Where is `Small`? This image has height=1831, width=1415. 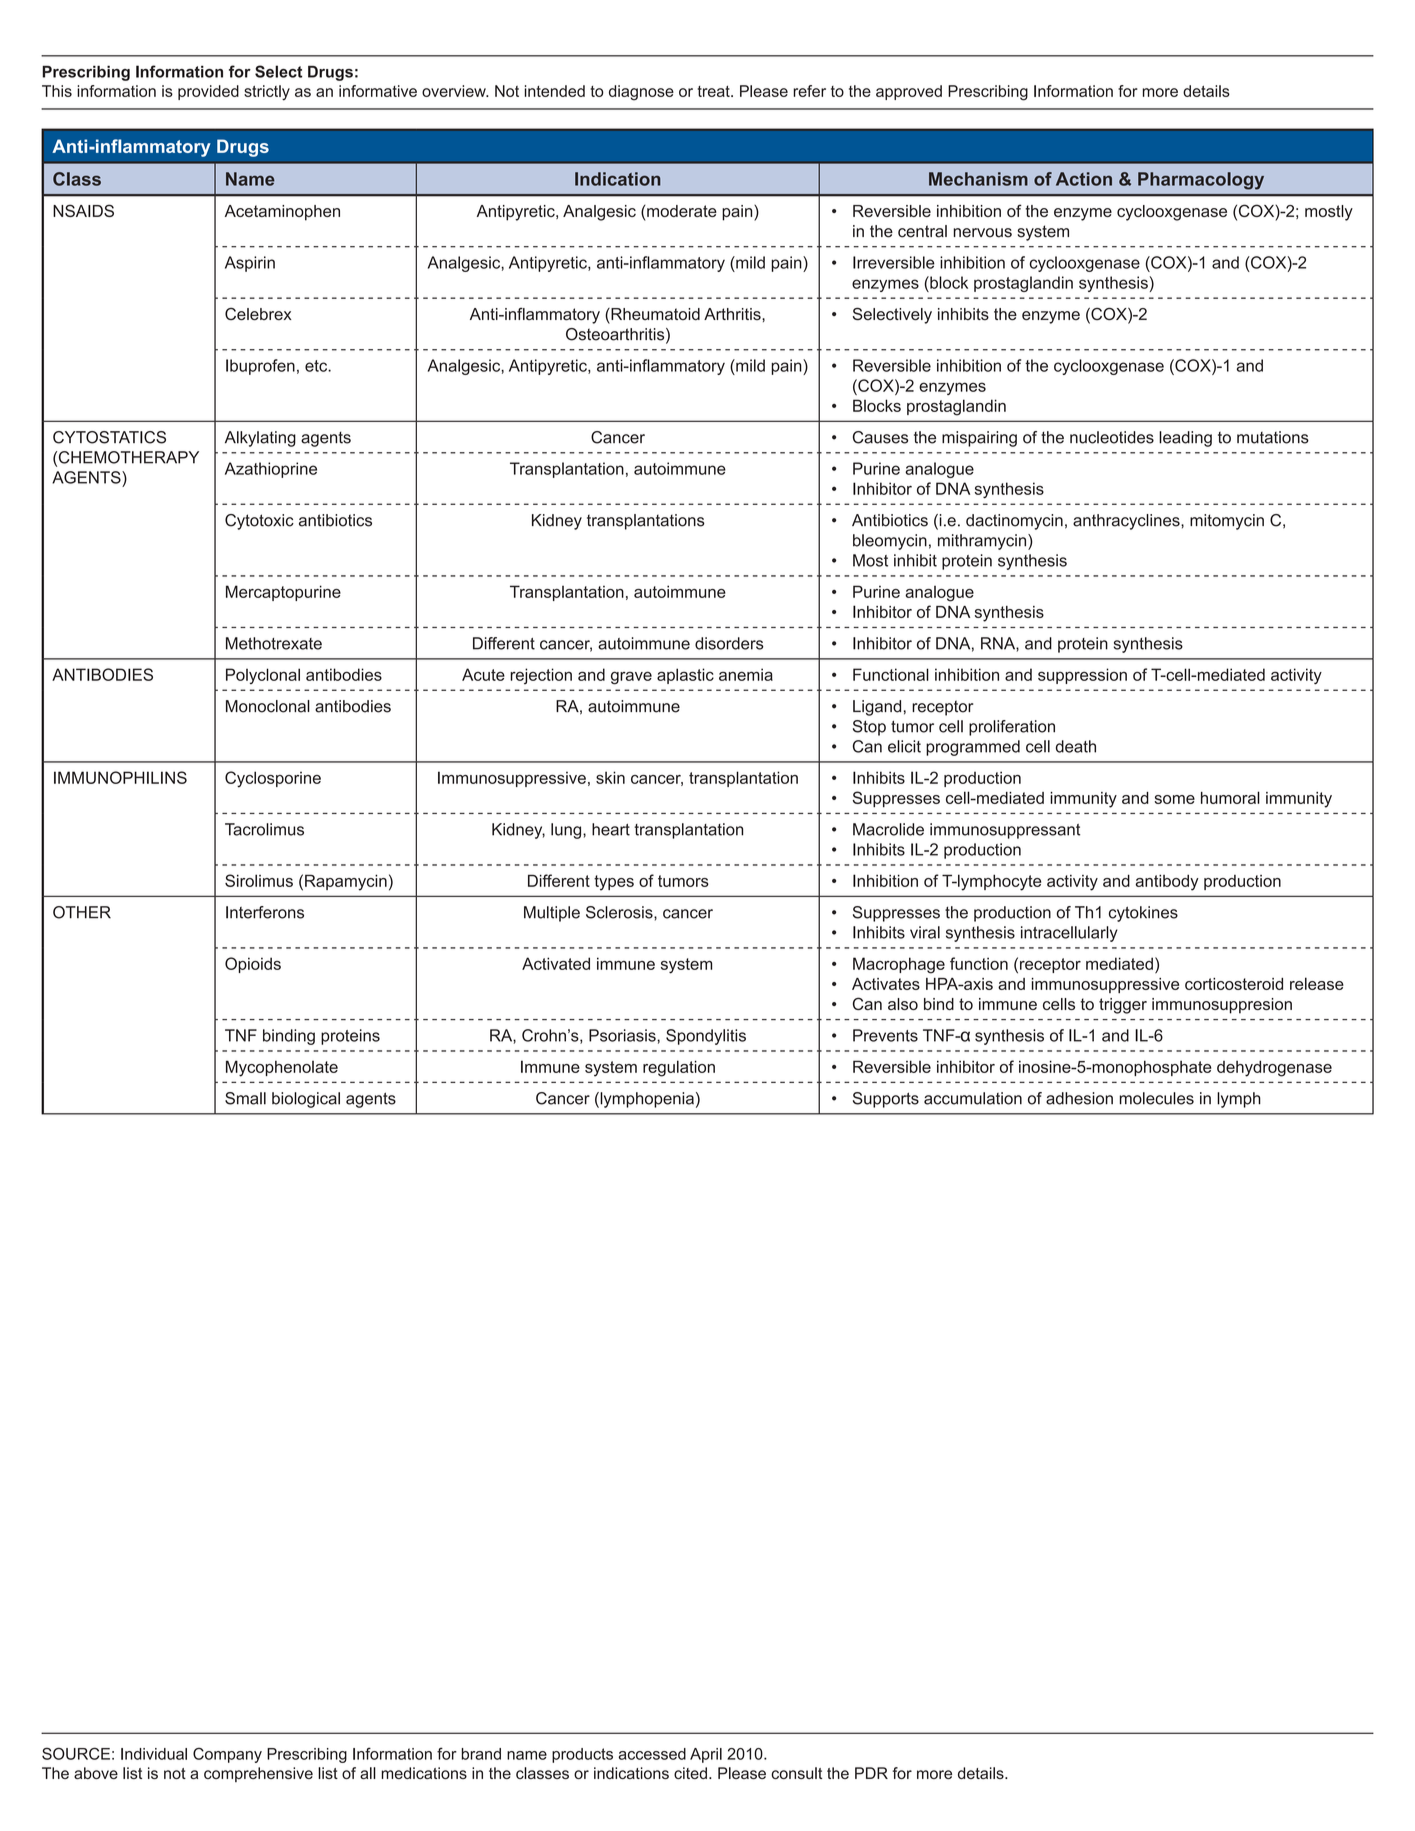 Small is located at coordinates (245, 1098).
